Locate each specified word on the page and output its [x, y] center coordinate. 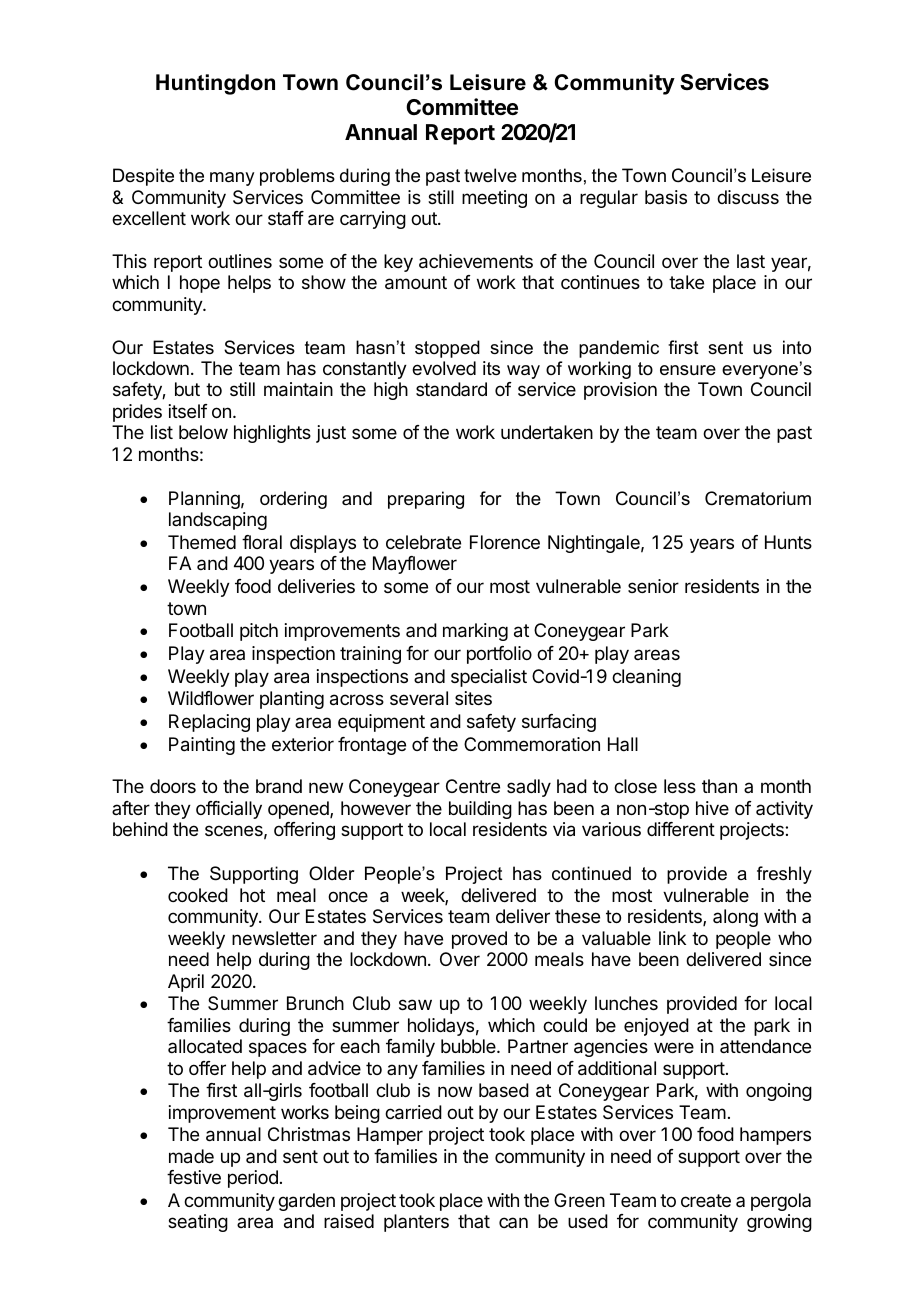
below [203, 432]
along [735, 918]
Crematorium [758, 498]
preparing [426, 500]
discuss [748, 197]
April [186, 983]
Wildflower [211, 698]
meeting [494, 199]
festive [194, 1177]
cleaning [646, 678]
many [232, 179]
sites [473, 698]
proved [479, 940]
